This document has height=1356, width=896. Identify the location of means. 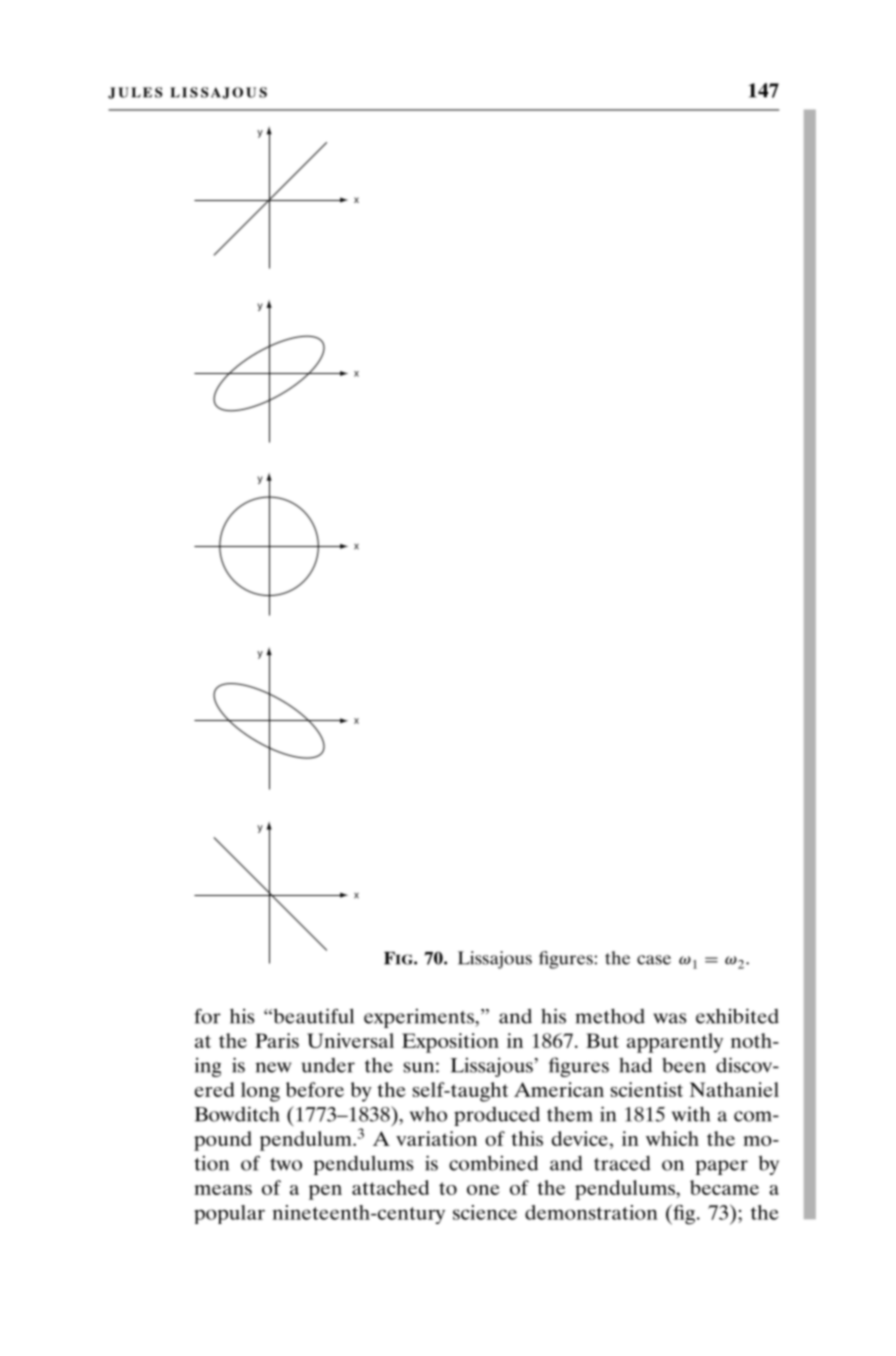
(223, 1190).
